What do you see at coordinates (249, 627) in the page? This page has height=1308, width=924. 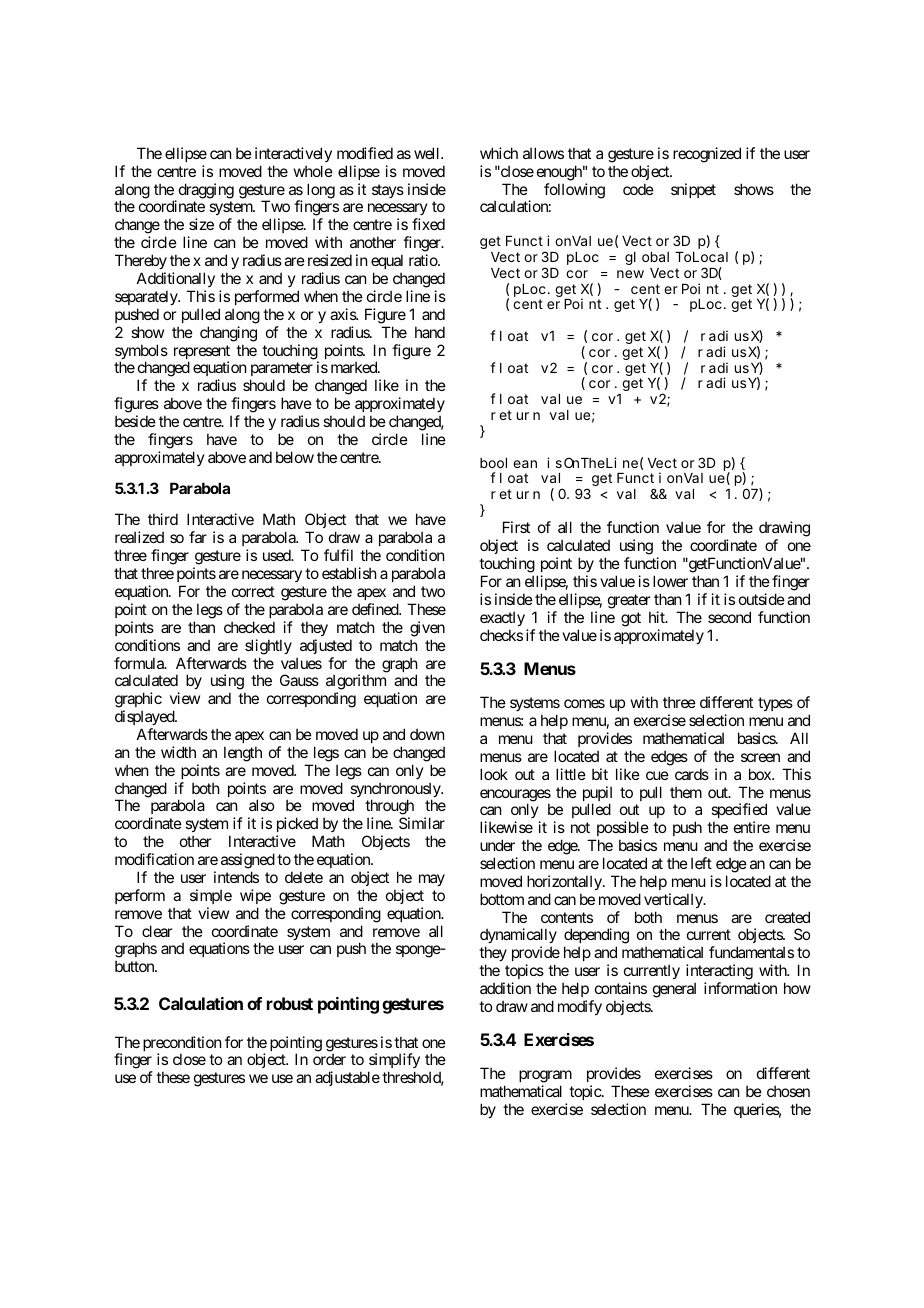 I see `checked` at bounding box center [249, 627].
